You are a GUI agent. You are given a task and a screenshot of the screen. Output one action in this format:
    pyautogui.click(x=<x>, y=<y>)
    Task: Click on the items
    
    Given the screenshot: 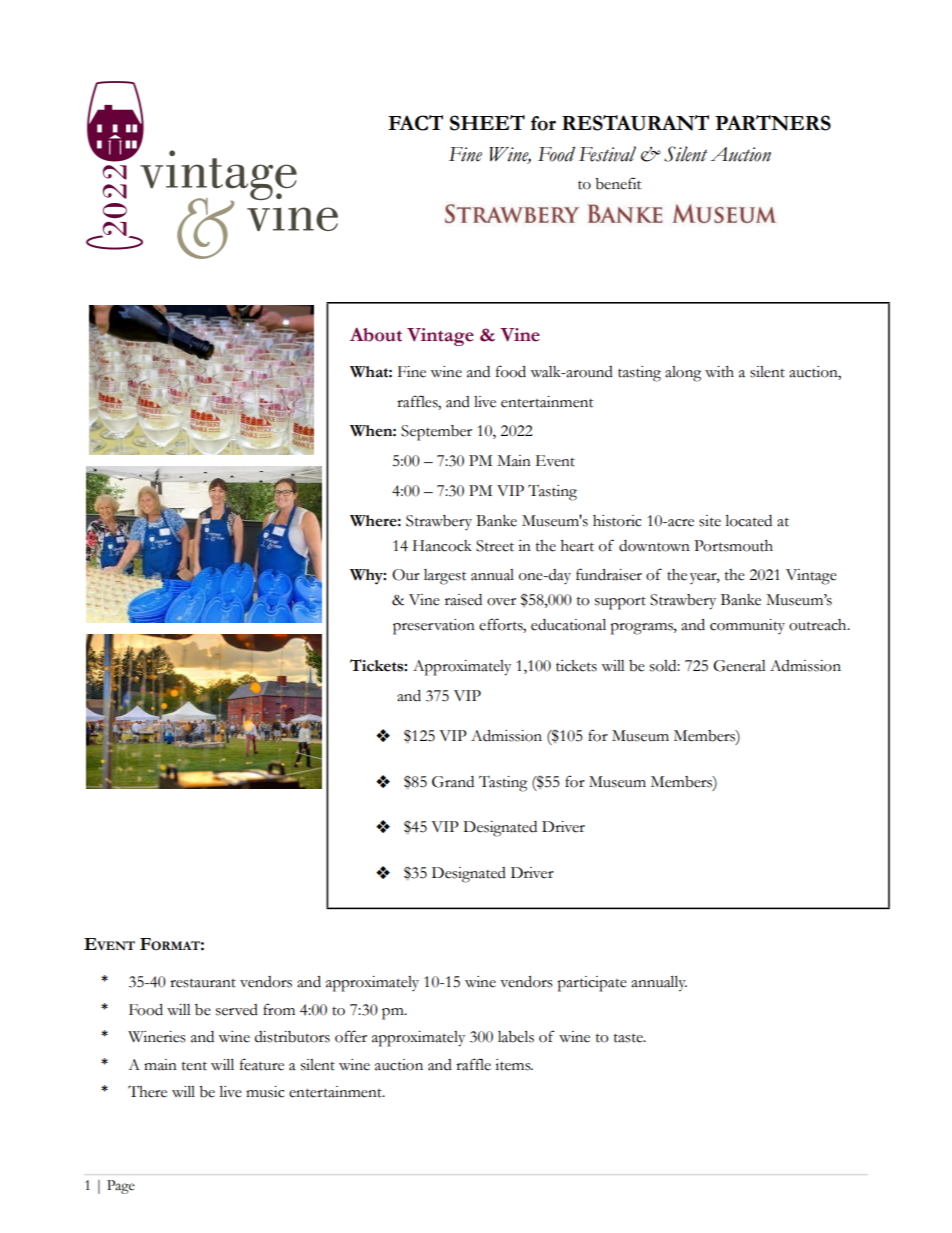 What is the action you would take?
    pyautogui.click(x=514, y=1065)
